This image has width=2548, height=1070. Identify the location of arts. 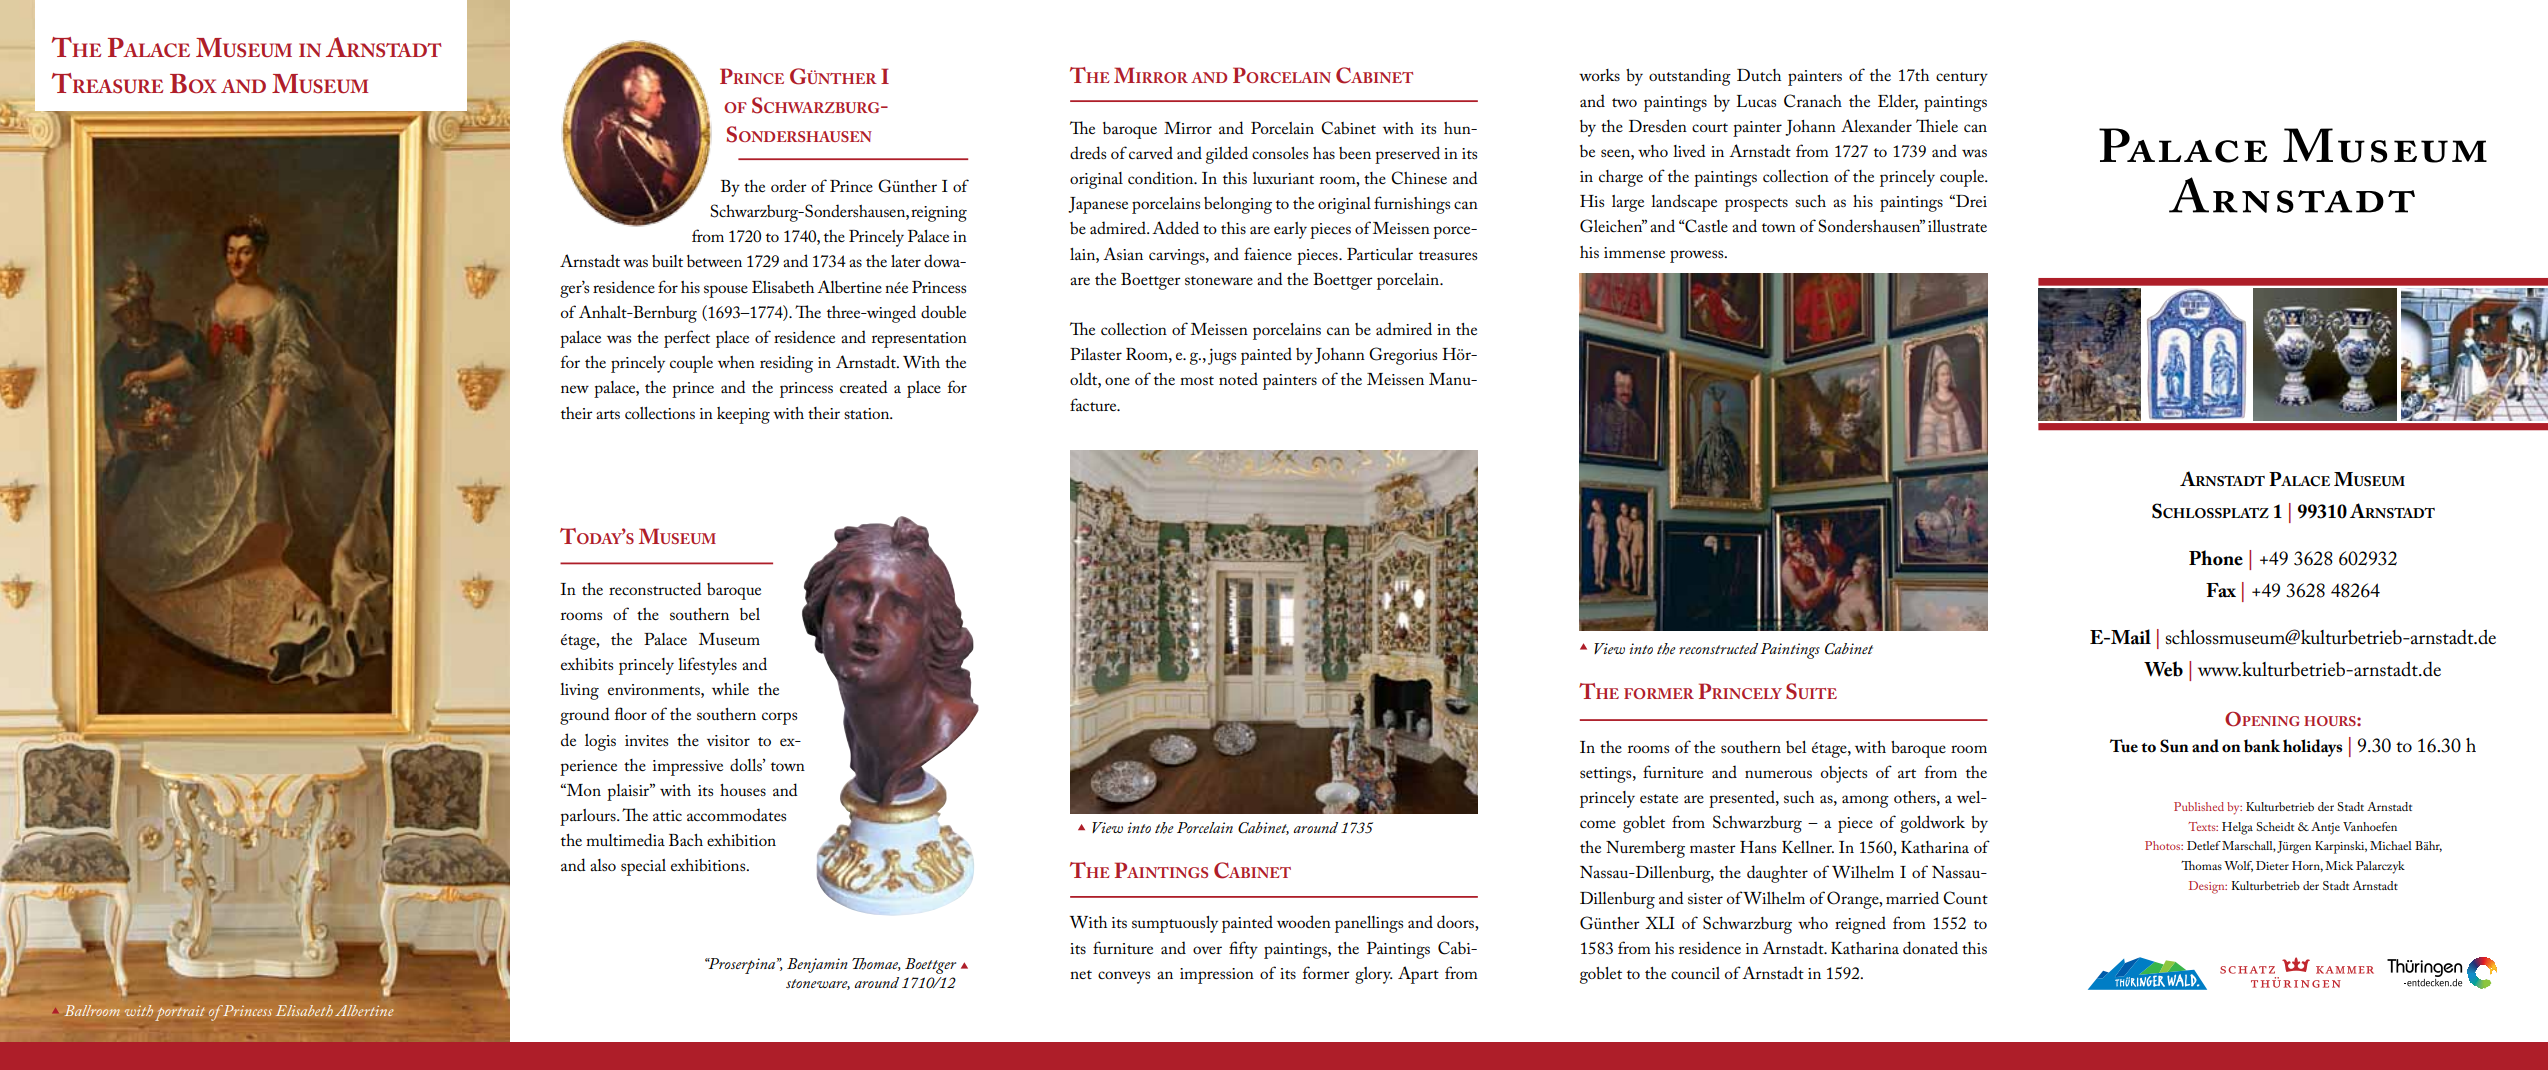
(608, 414).
